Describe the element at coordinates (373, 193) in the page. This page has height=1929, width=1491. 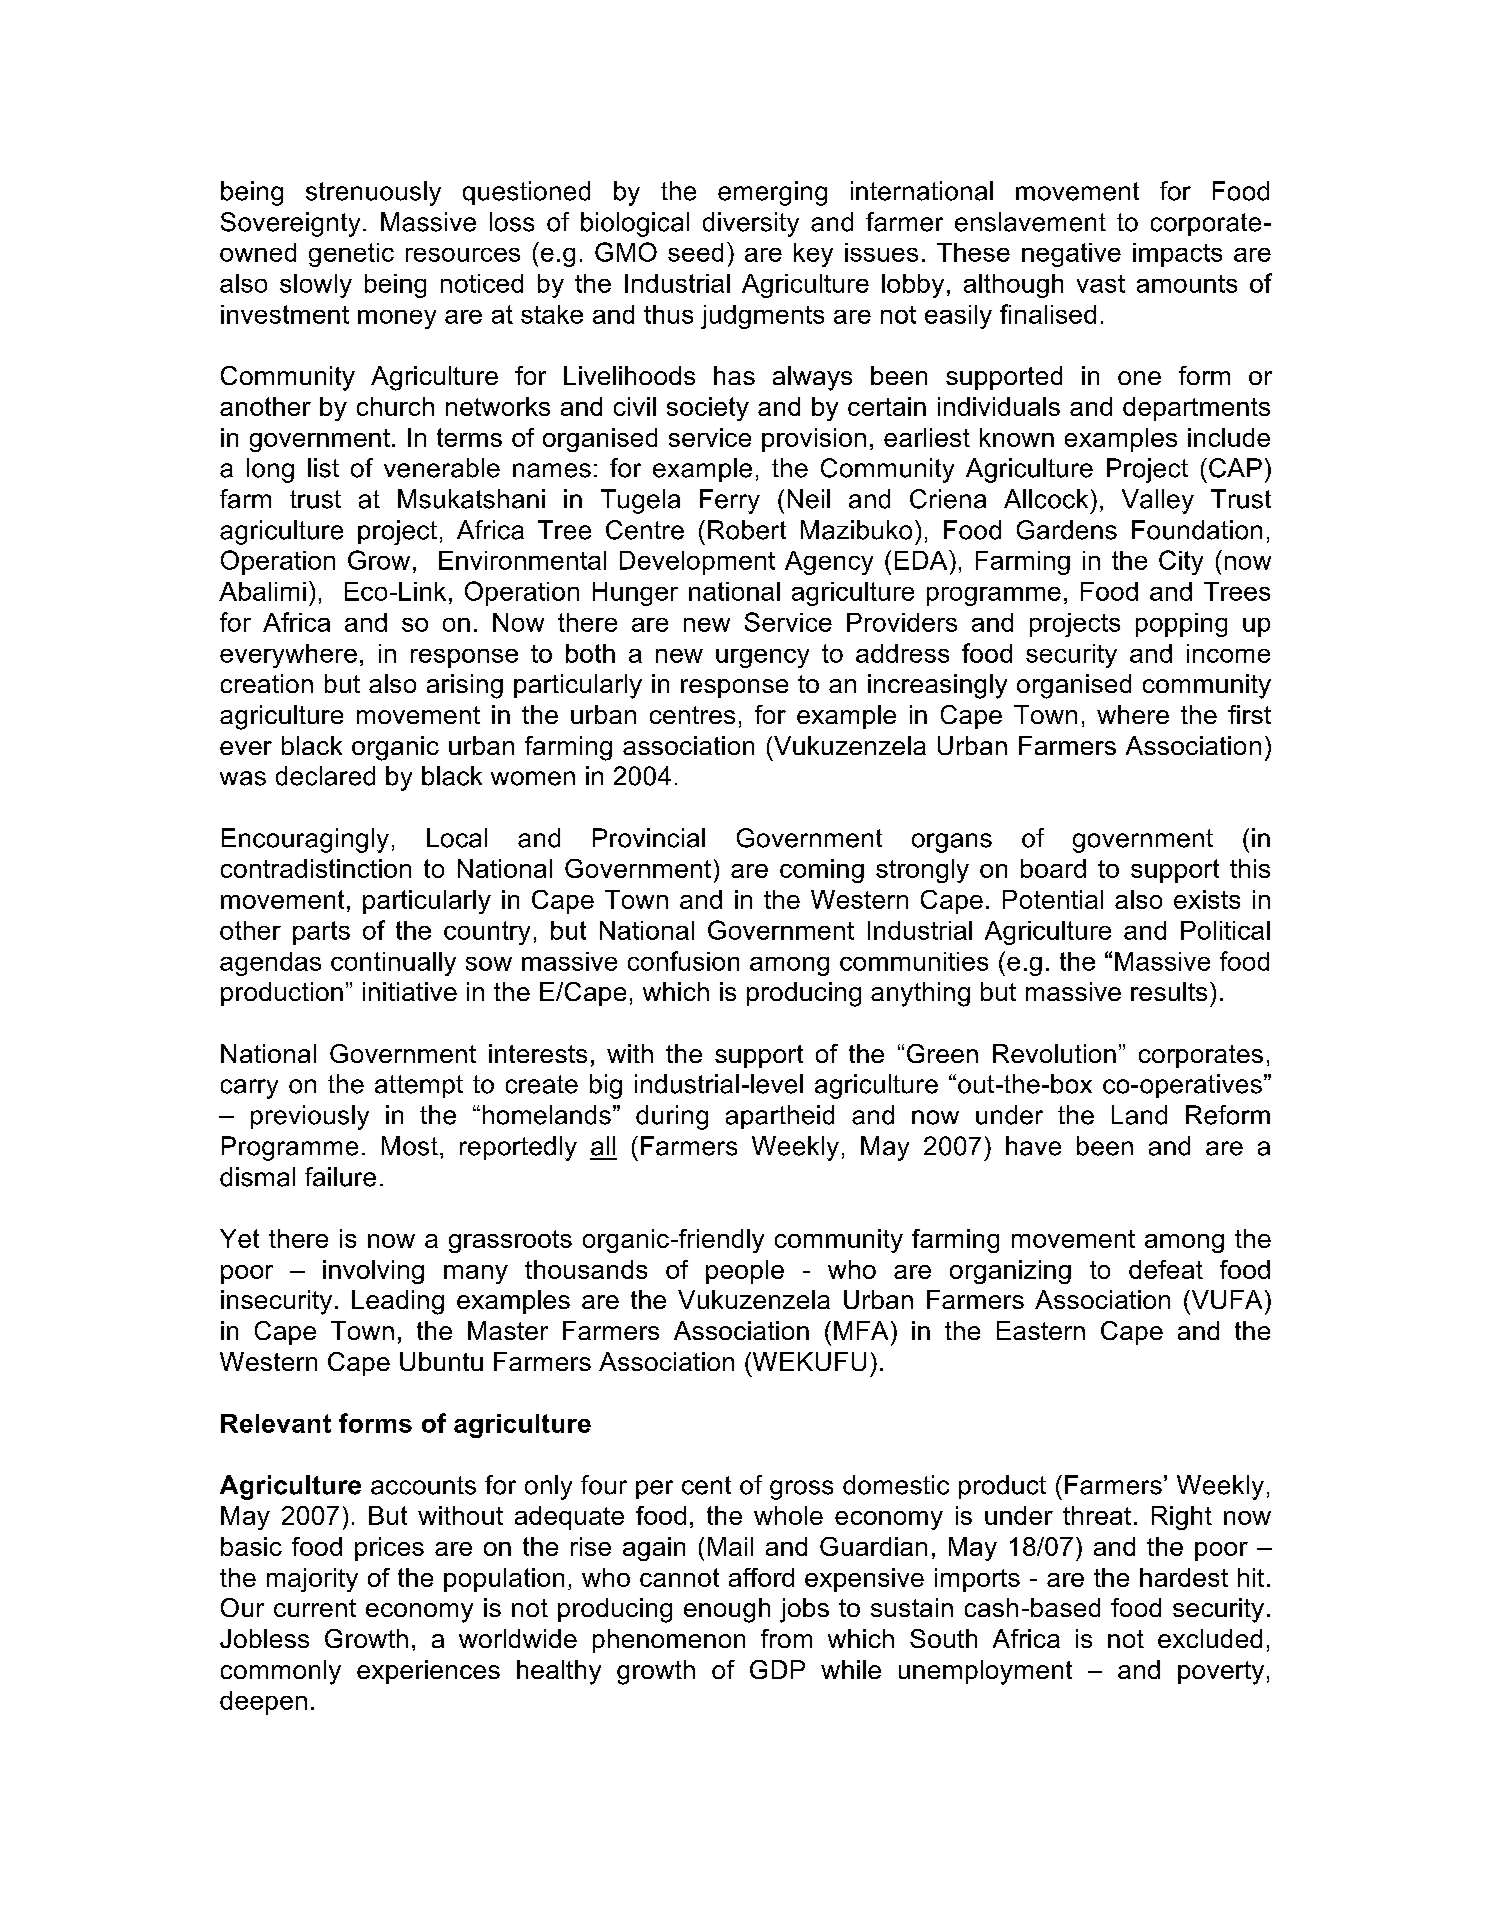
I see `strenuously` at that location.
